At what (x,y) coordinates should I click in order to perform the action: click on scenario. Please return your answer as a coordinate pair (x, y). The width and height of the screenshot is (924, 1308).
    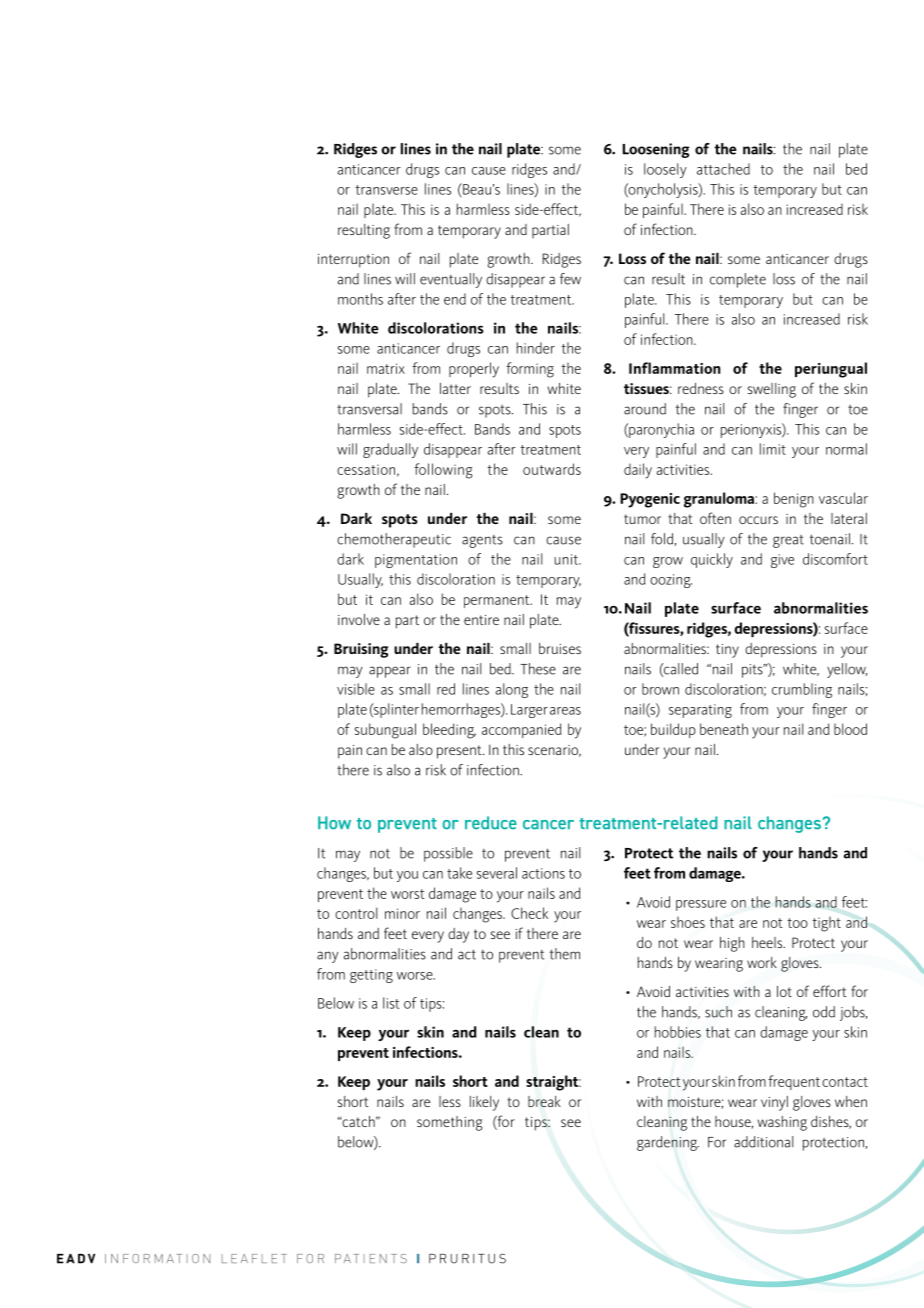
    Looking at the image, I should click on (554, 751).
